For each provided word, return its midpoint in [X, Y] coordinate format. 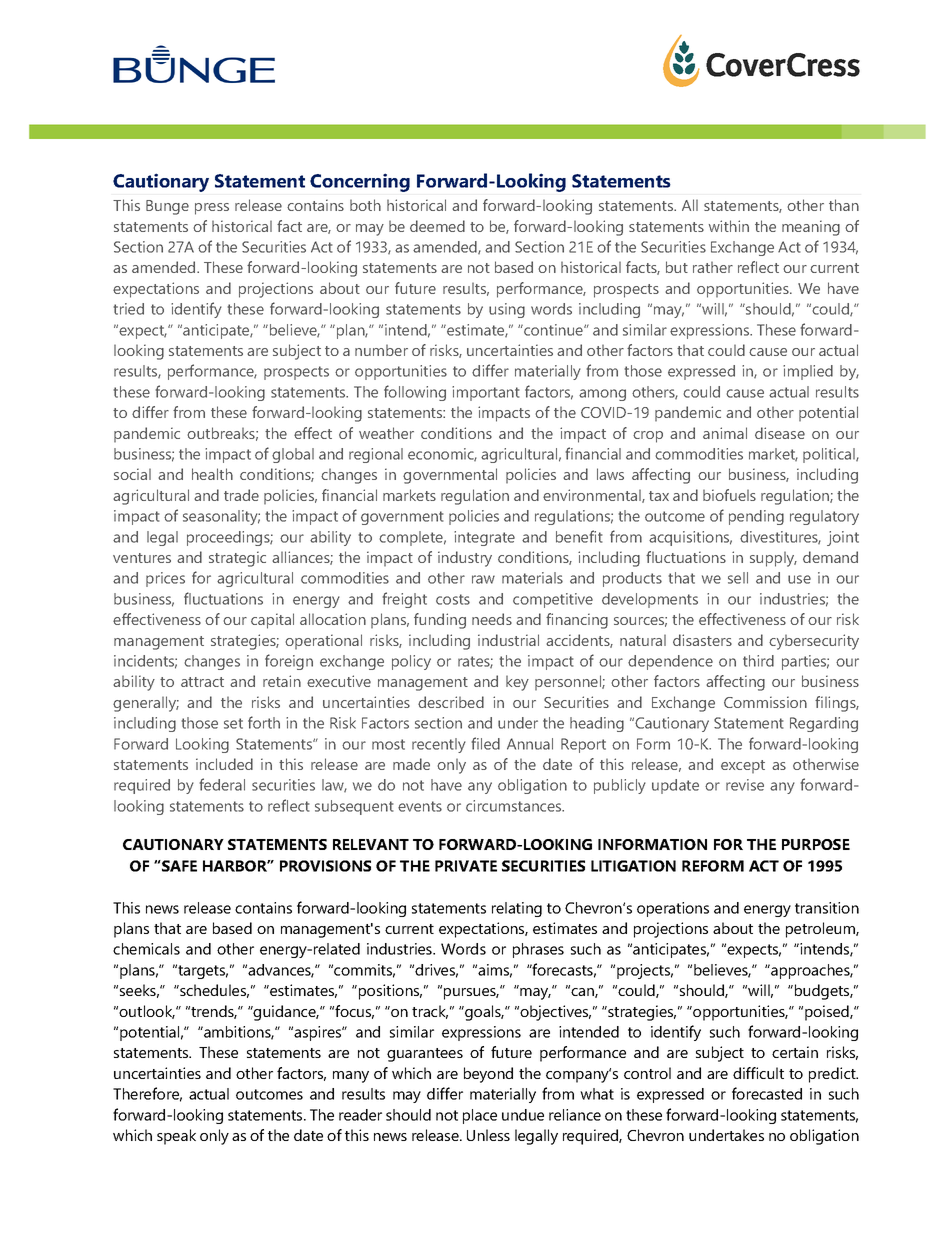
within [729, 226]
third [758, 661]
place [480, 1116]
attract [202, 682]
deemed [437, 226]
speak [176, 1137]
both [365, 205]
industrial [508, 640]
